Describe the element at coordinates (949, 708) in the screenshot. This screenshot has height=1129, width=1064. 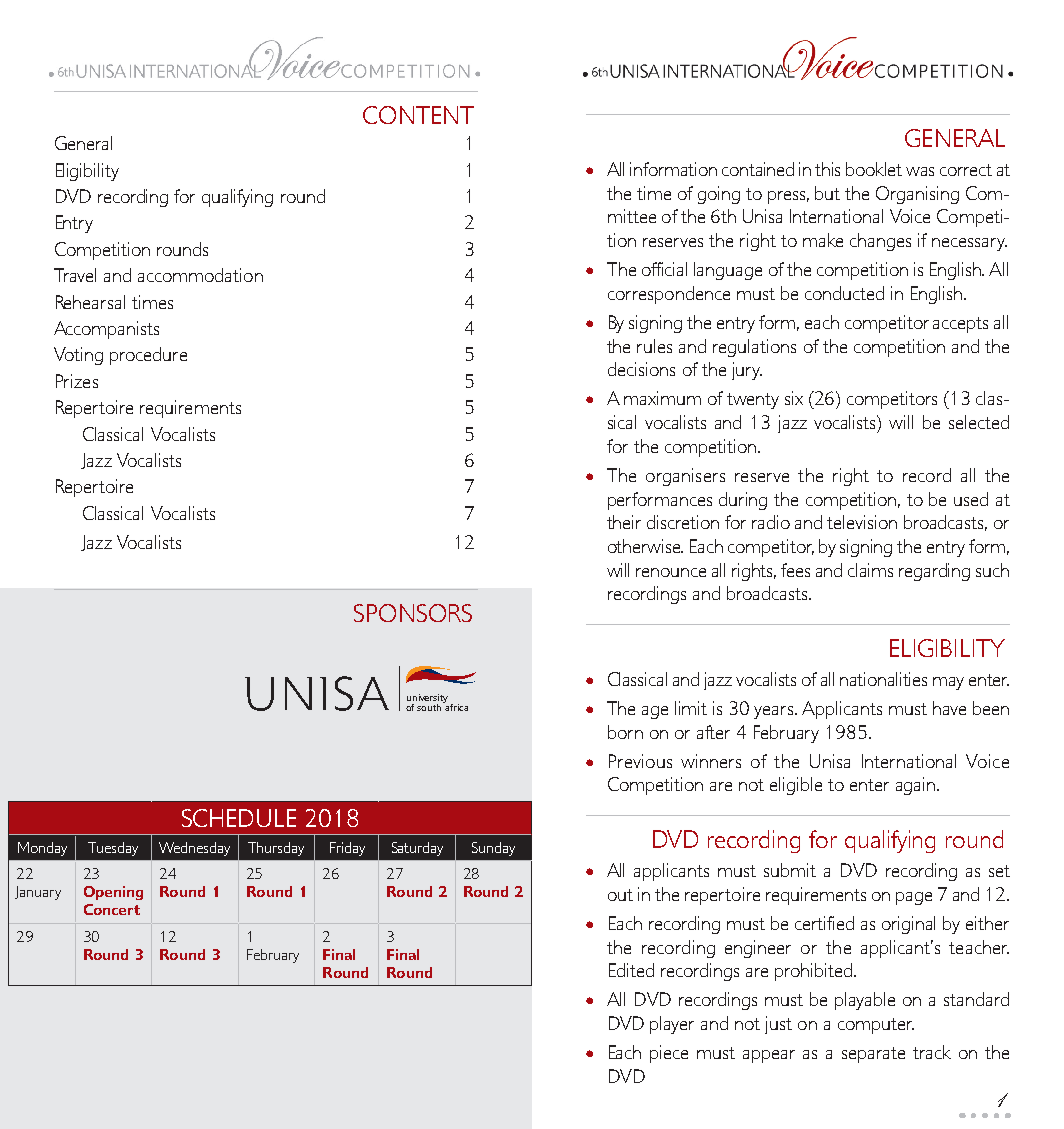
I see `have` at that location.
